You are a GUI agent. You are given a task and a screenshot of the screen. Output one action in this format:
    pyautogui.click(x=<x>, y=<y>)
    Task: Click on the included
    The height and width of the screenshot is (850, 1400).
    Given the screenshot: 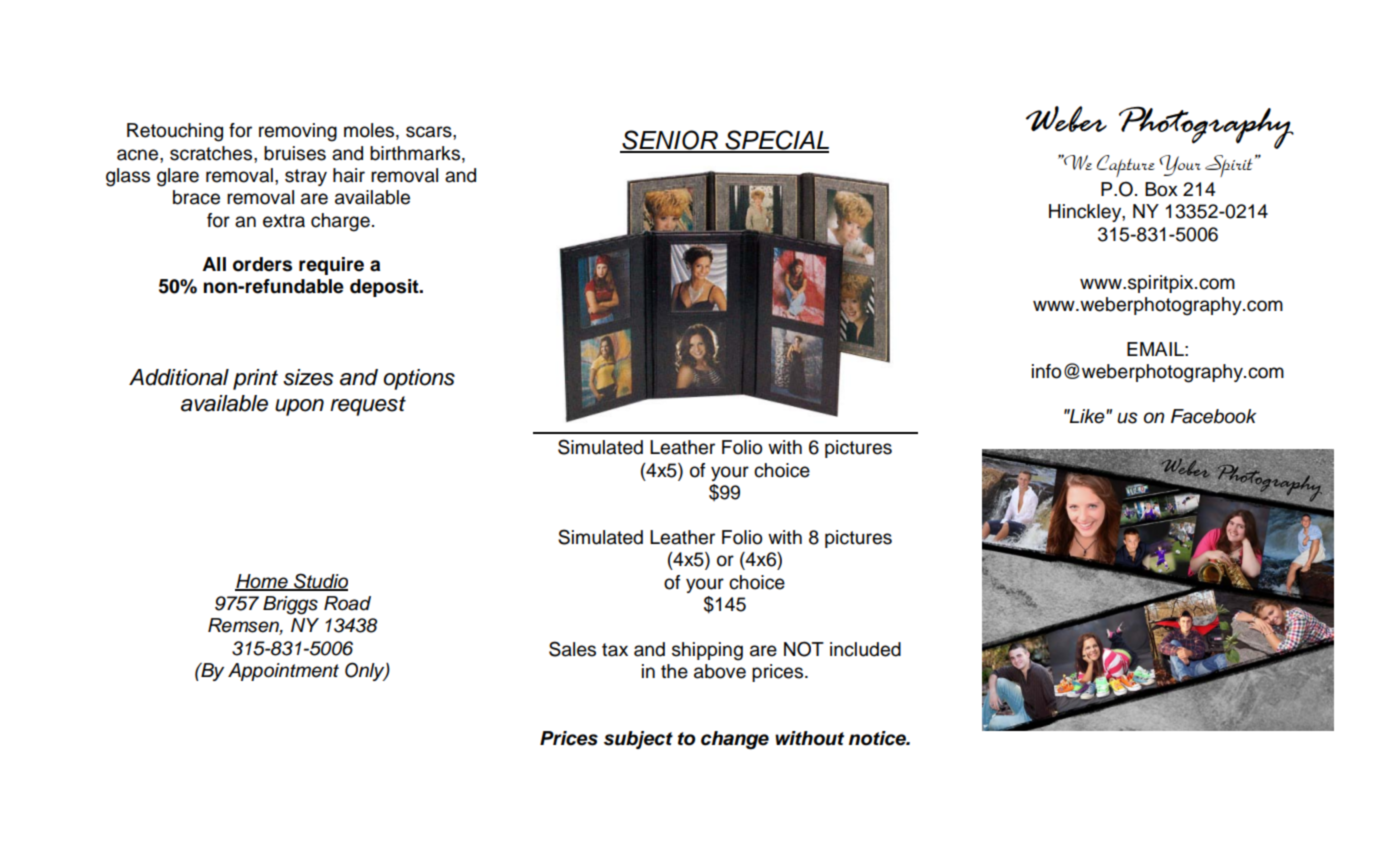 What is the action you would take?
    pyautogui.click(x=865, y=649)
